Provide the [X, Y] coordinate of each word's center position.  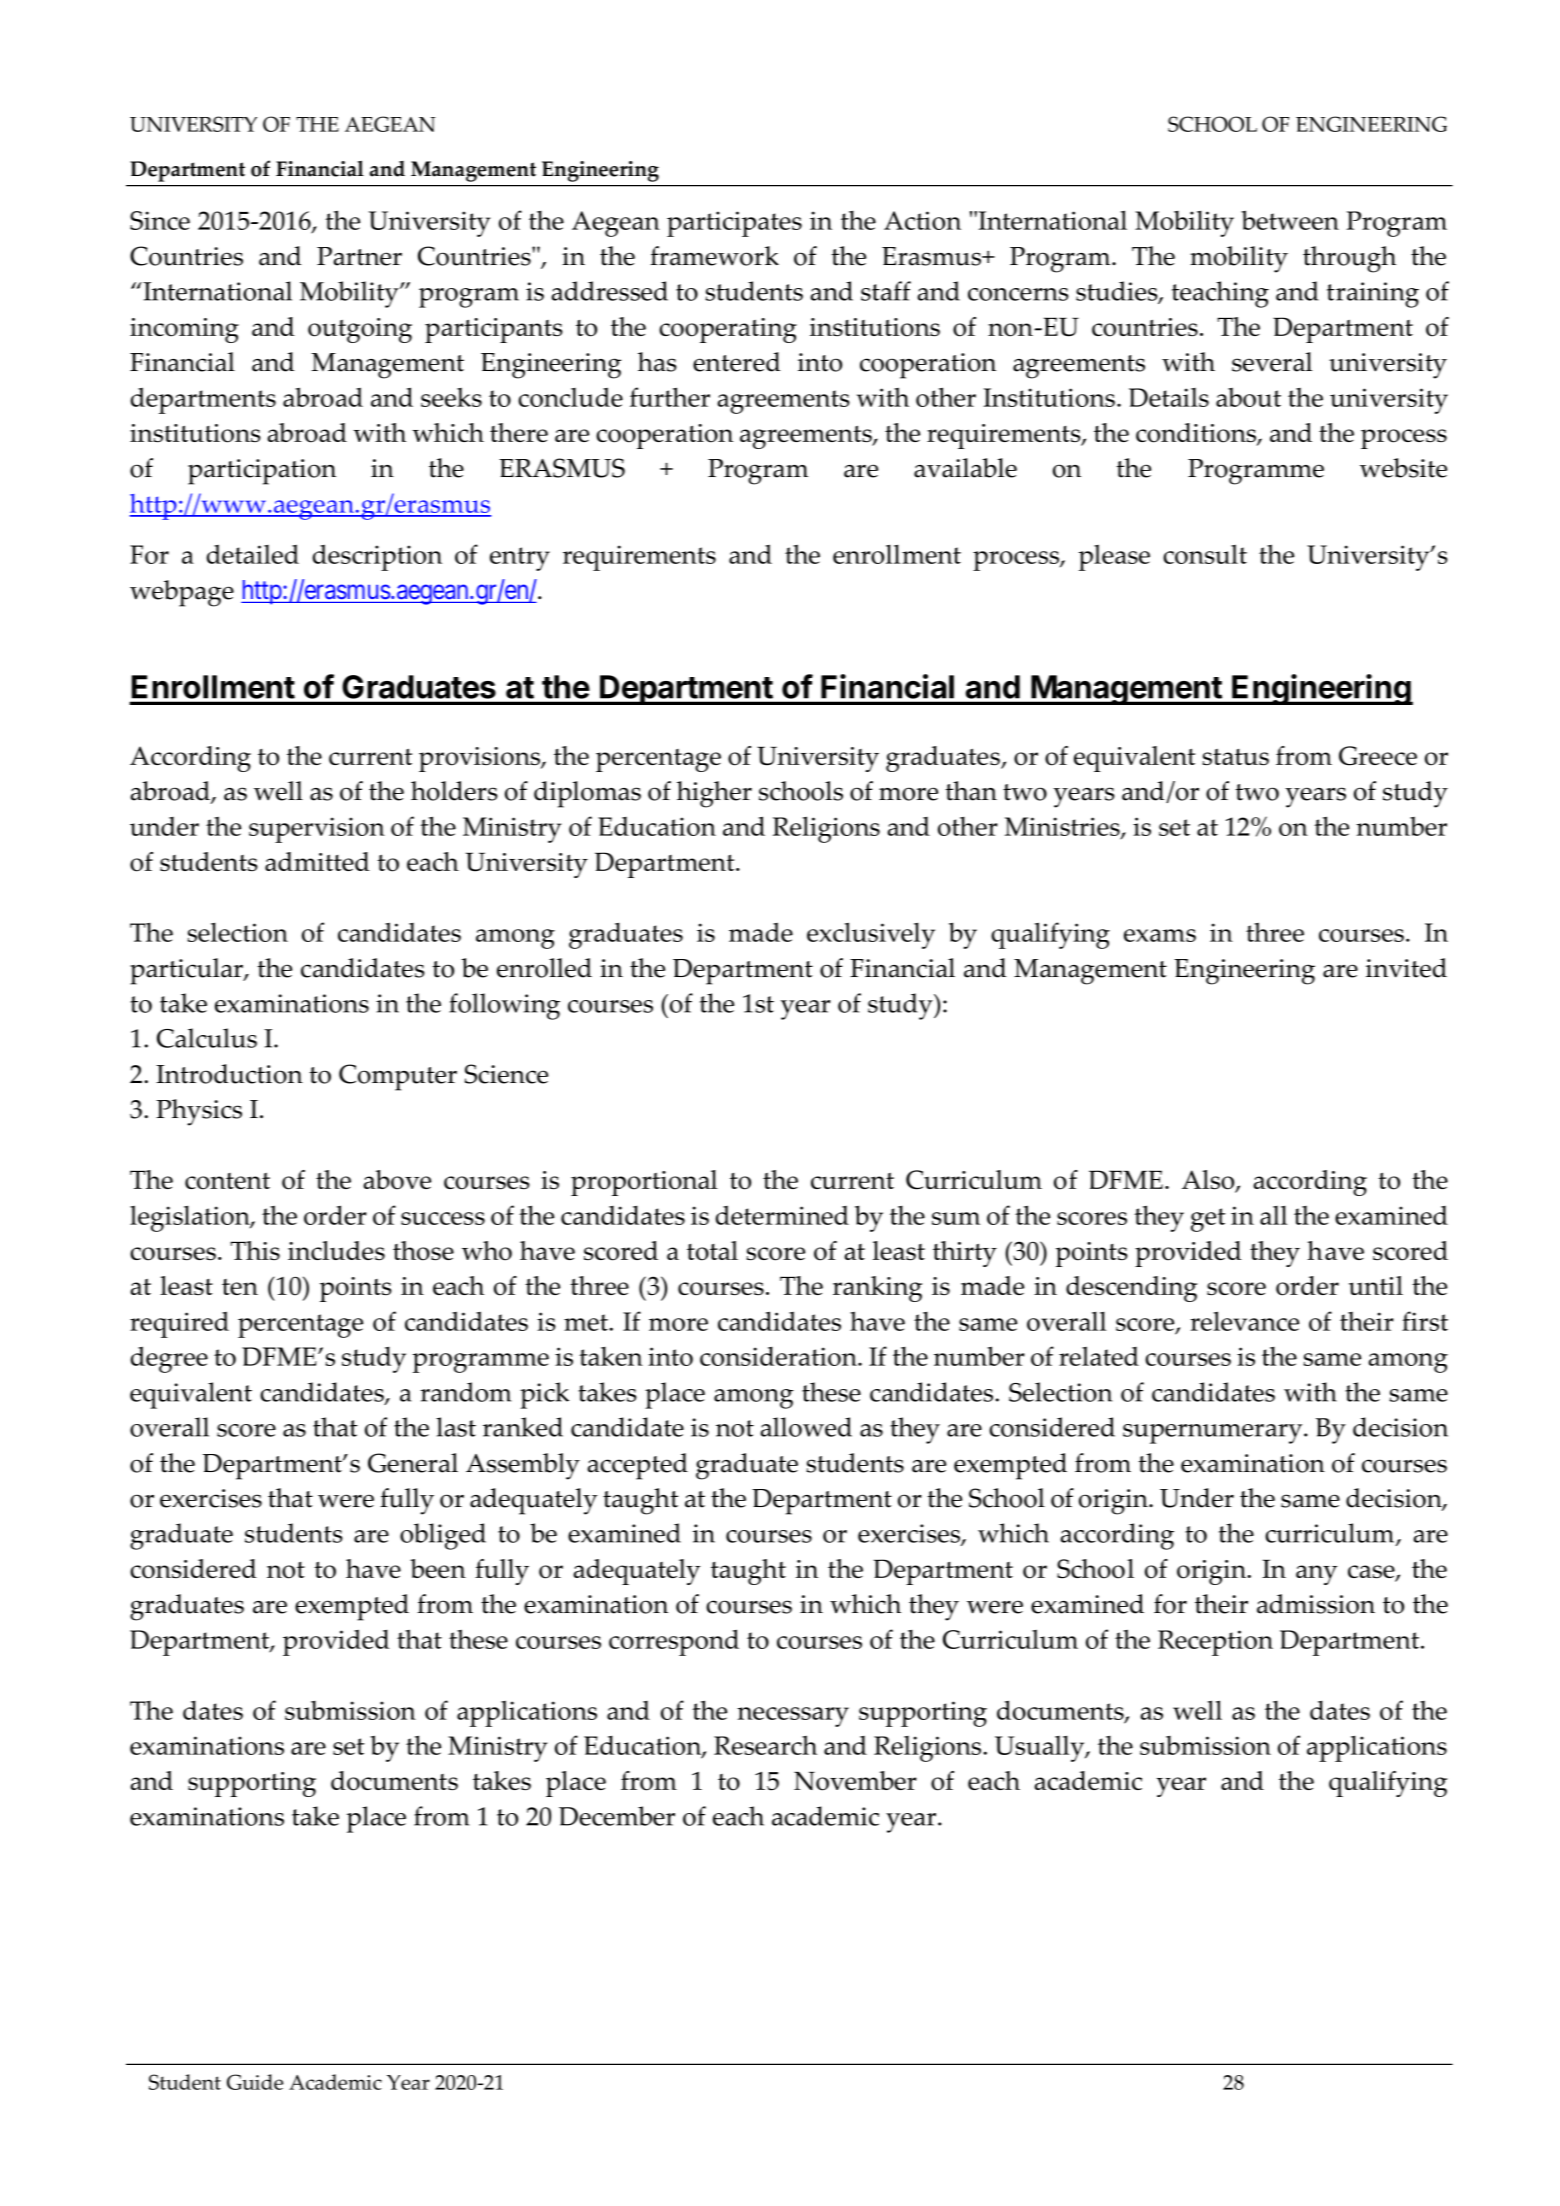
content [227, 1181]
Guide [255, 2082]
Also [1209, 1181]
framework [714, 256]
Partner [359, 256]
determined [782, 1215]
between [1290, 220]
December [617, 1816]
